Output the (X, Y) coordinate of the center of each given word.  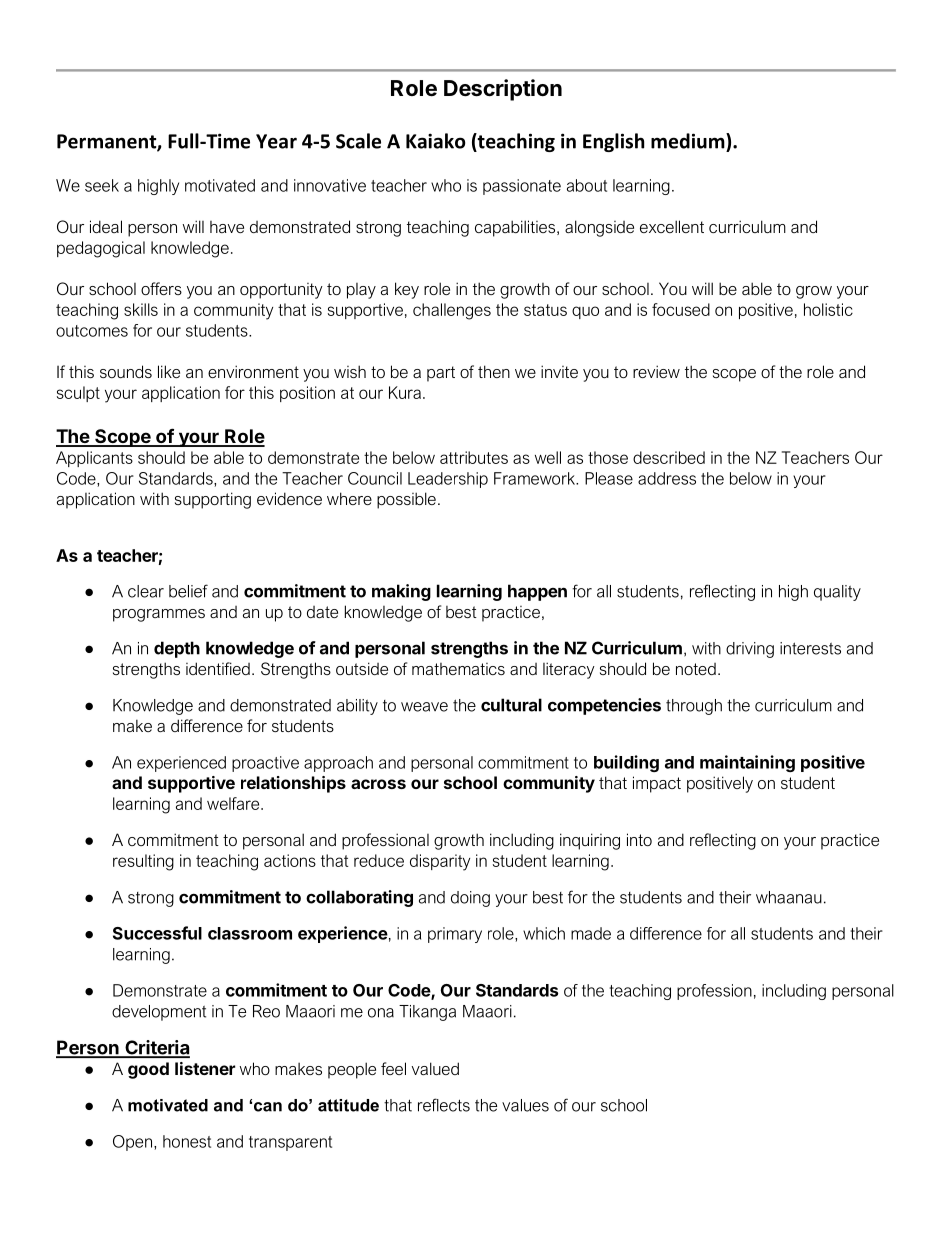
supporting (213, 500)
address (667, 478)
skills (141, 309)
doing (470, 899)
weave (424, 707)
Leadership (448, 480)
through (694, 707)
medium (689, 141)
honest (187, 1141)
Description (503, 90)
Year (276, 141)
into (639, 839)
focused (681, 309)
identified (218, 668)
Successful (157, 933)
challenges (452, 311)
